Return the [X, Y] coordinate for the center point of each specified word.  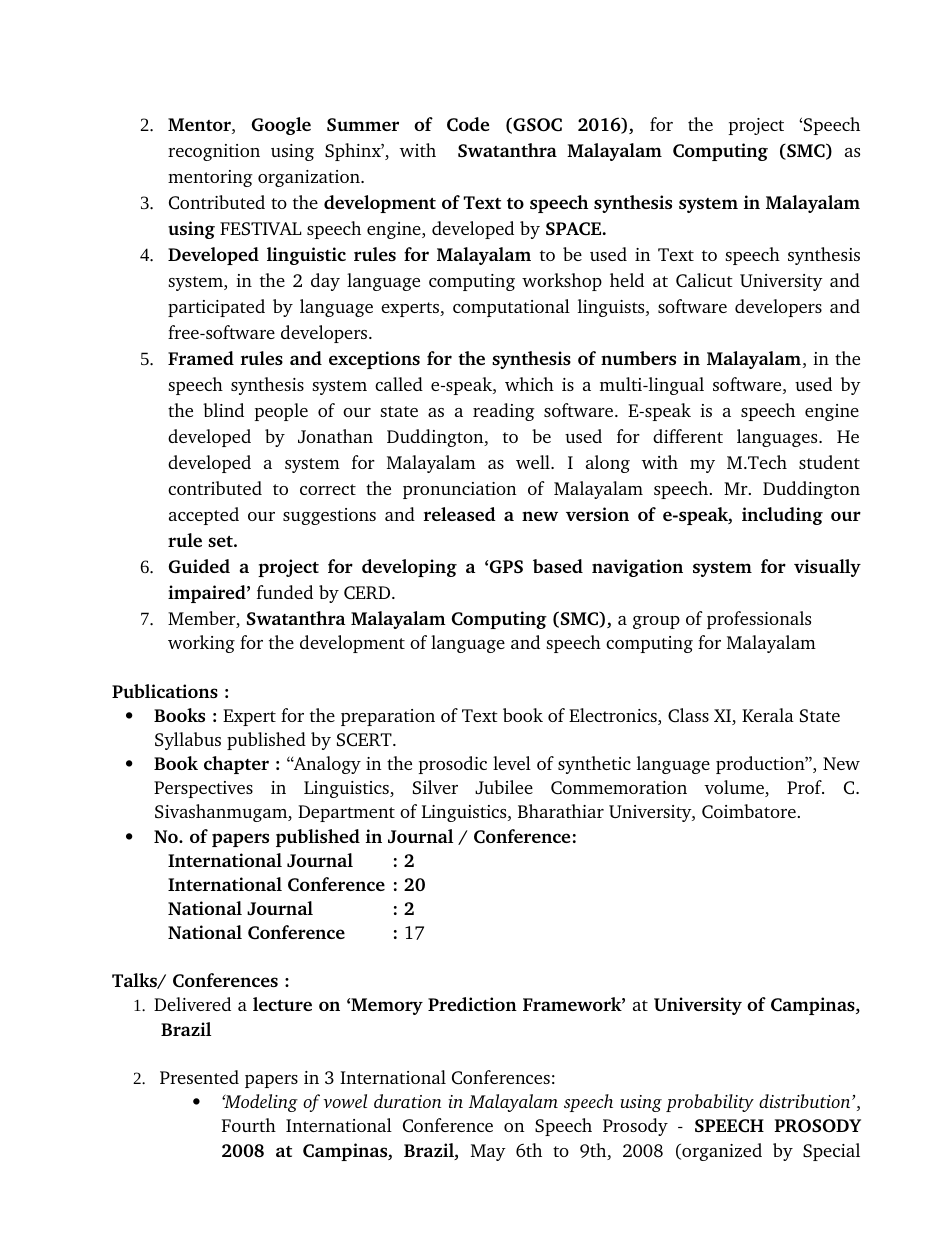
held [627, 280]
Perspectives [203, 789]
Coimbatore [749, 811]
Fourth [249, 1125]
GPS [506, 567]
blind [223, 410]
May [488, 1152]
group [656, 622]
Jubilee [504, 787]
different [688, 436]
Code [468, 124]
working [201, 644]
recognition [214, 152]
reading [504, 412]
